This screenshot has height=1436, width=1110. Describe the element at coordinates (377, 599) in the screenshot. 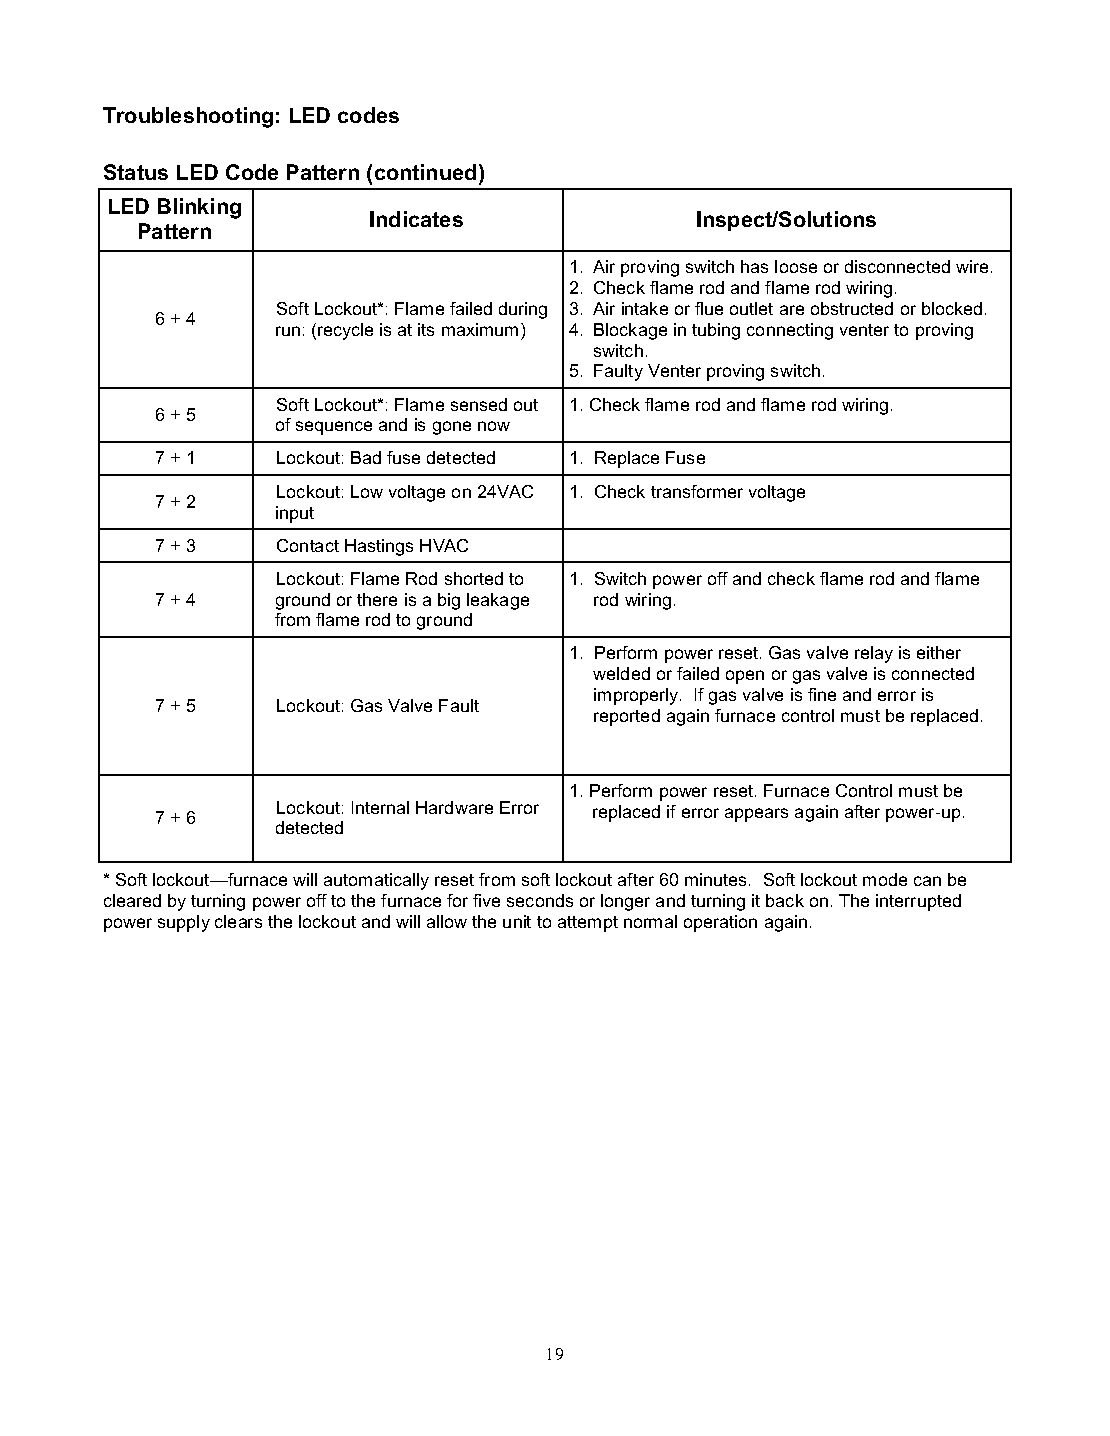

I see `there` at that location.
